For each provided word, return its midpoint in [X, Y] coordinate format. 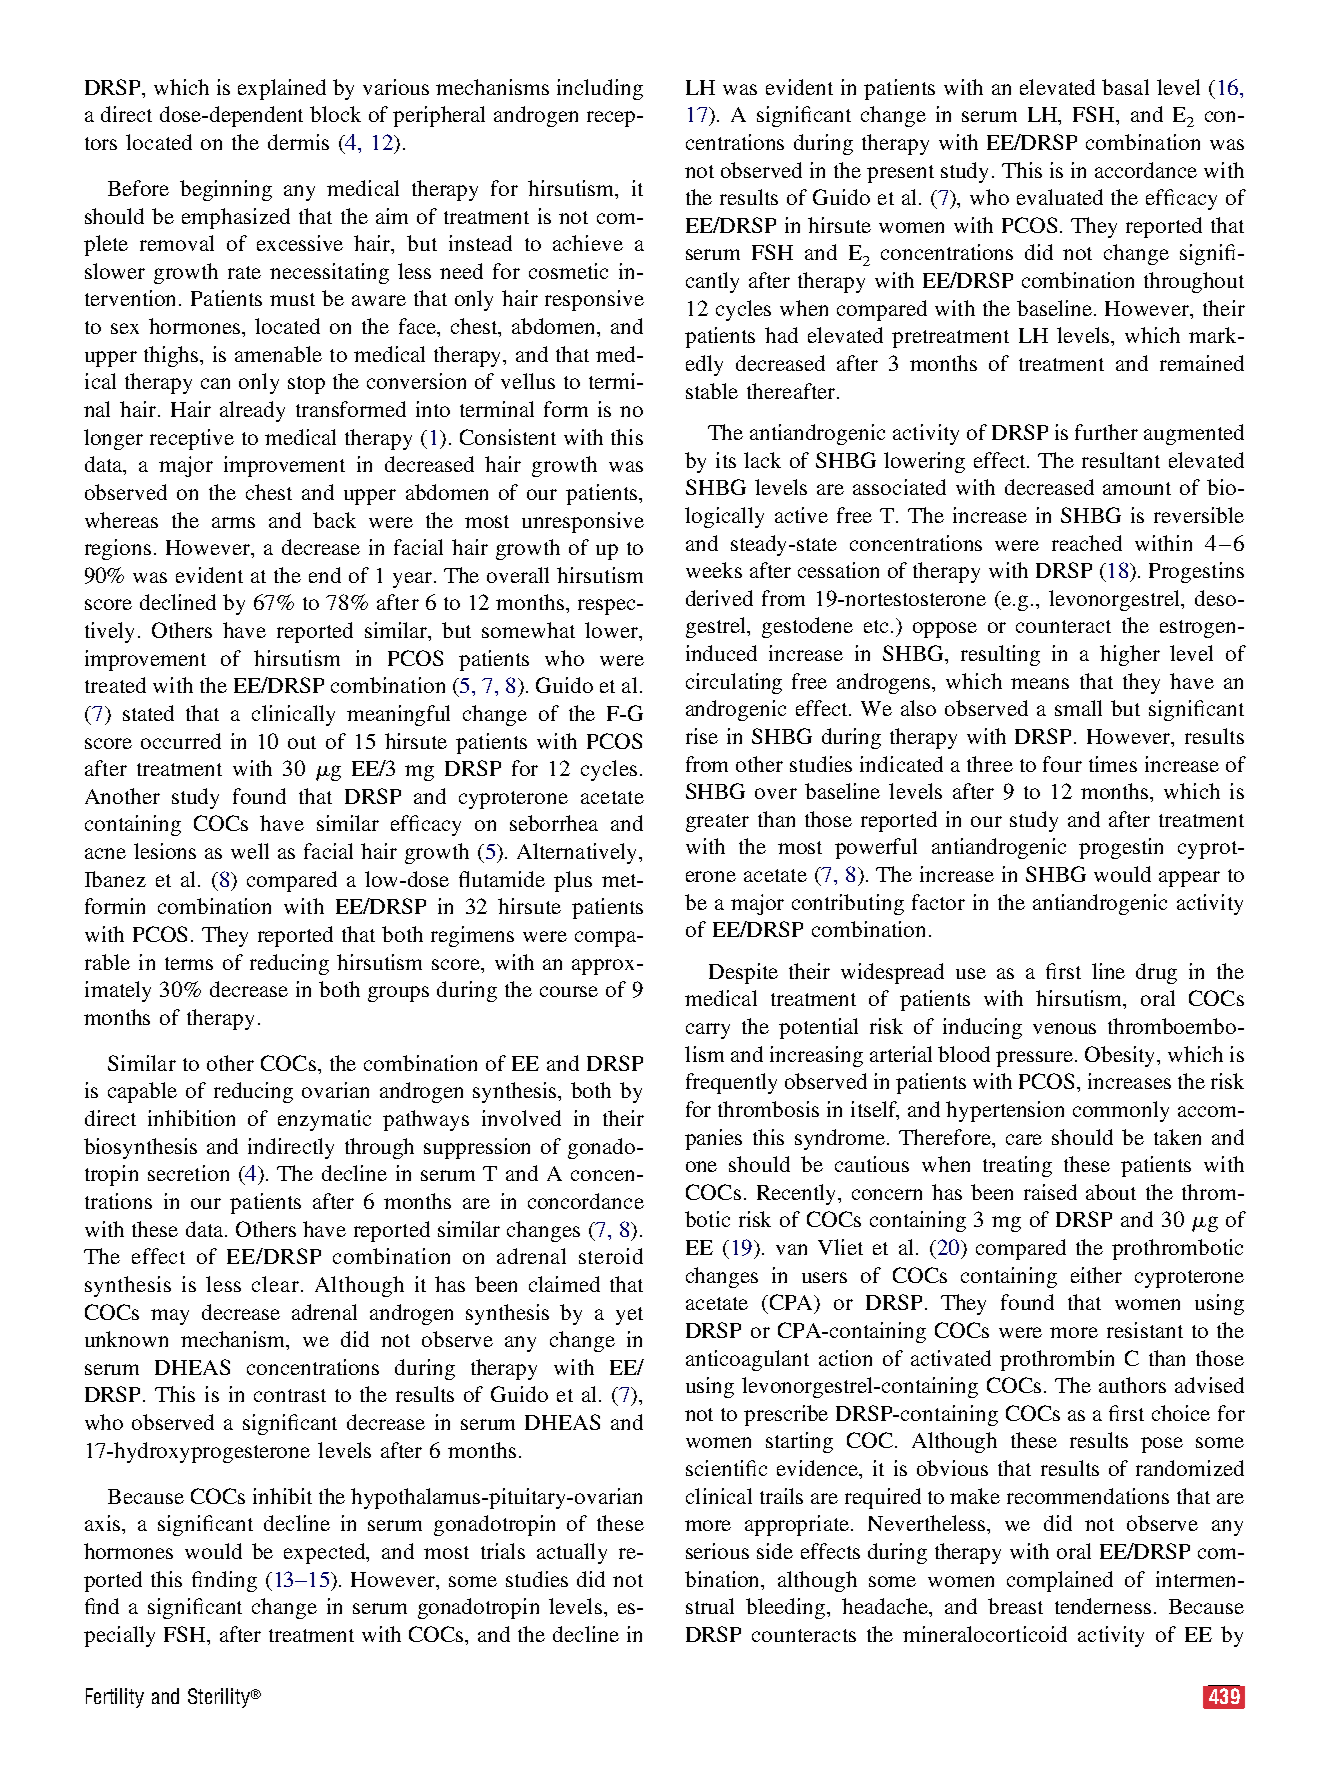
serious [717, 1551]
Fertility [115, 1698]
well [250, 851]
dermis [298, 142]
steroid [611, 1256]
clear [275, 1284]
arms [233, 522]
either [1096, 1275]
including [600, 89]
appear [1189, 879]
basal [1125, 87]
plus [573, 881]
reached [1087, 543]
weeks [714, 570]
